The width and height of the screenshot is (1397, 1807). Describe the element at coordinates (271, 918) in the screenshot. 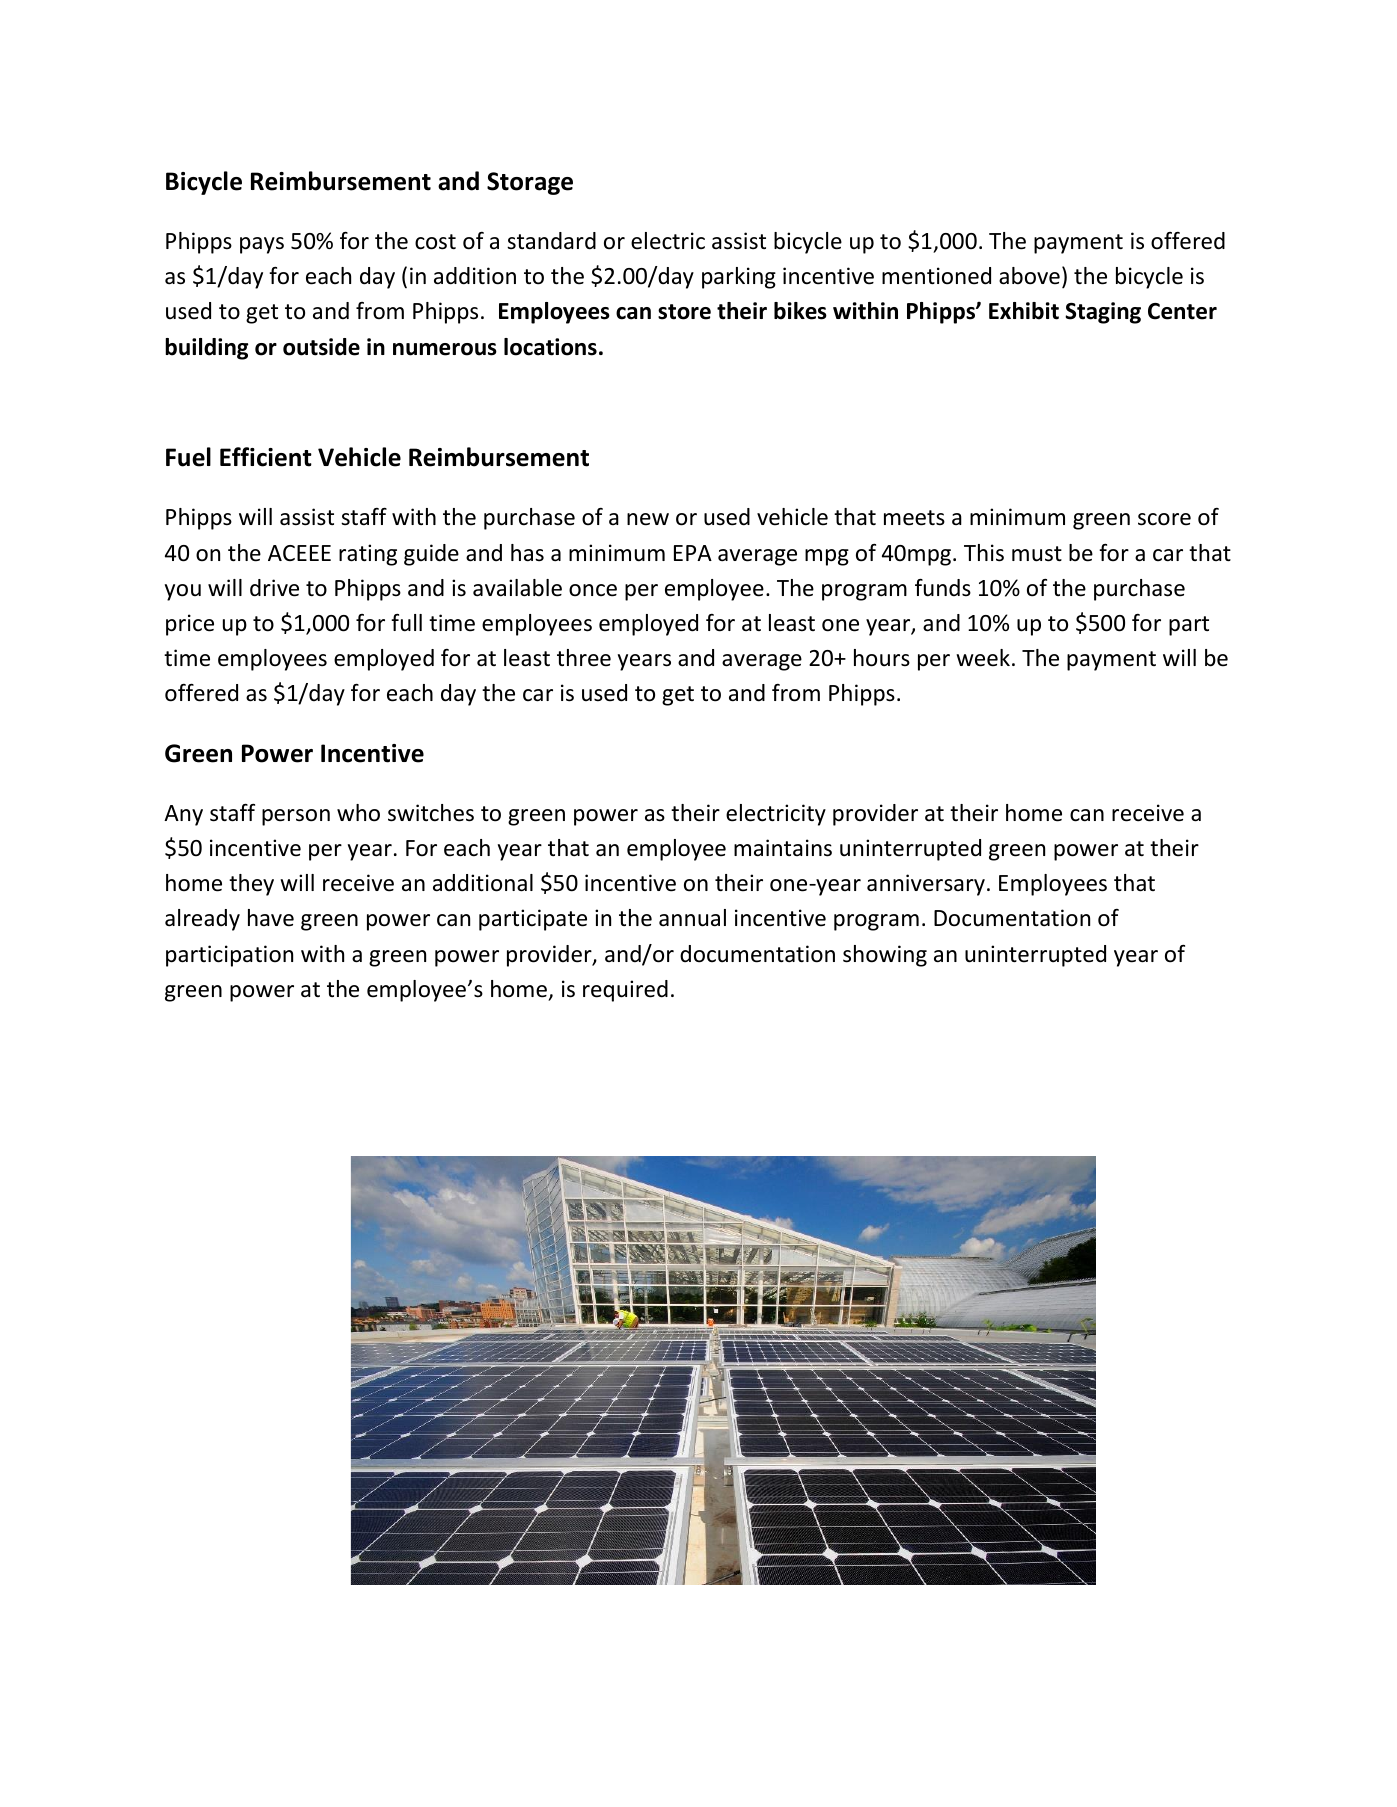

I see `have` at that location.
